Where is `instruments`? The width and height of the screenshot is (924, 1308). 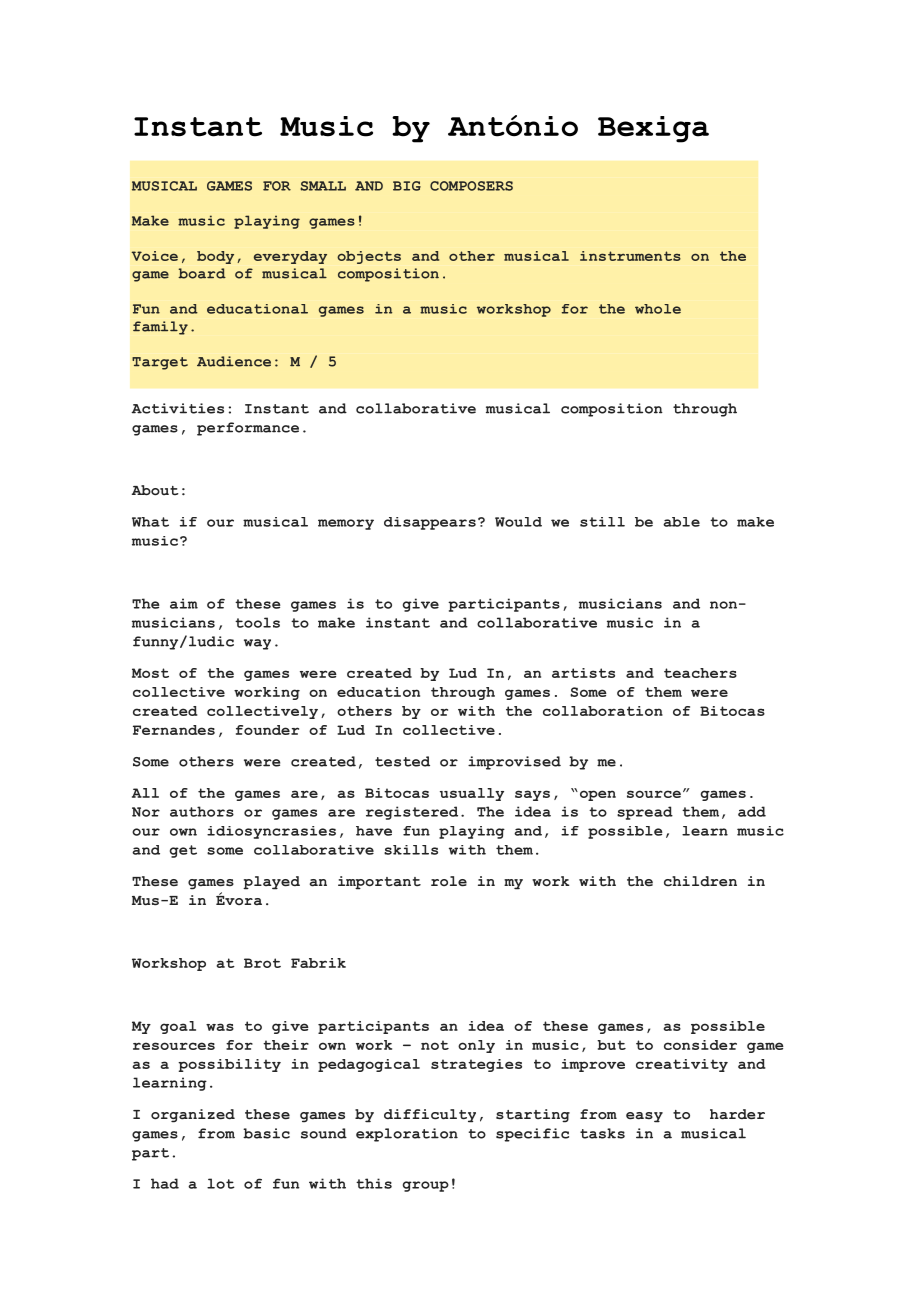 instruments is located at coordinates (630, 256).
